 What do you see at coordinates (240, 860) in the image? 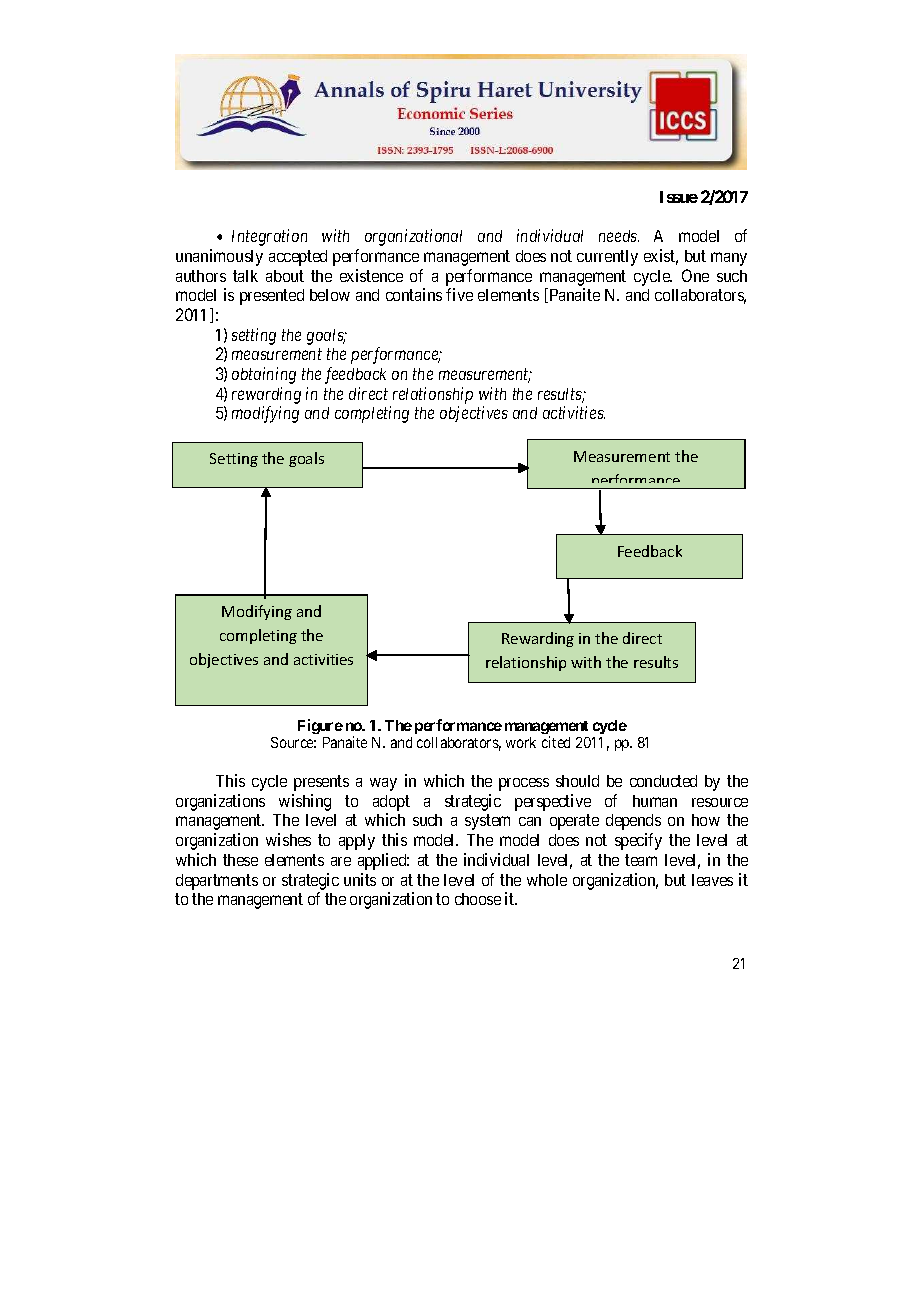
I see `these` at bounding box center [240, 860].
